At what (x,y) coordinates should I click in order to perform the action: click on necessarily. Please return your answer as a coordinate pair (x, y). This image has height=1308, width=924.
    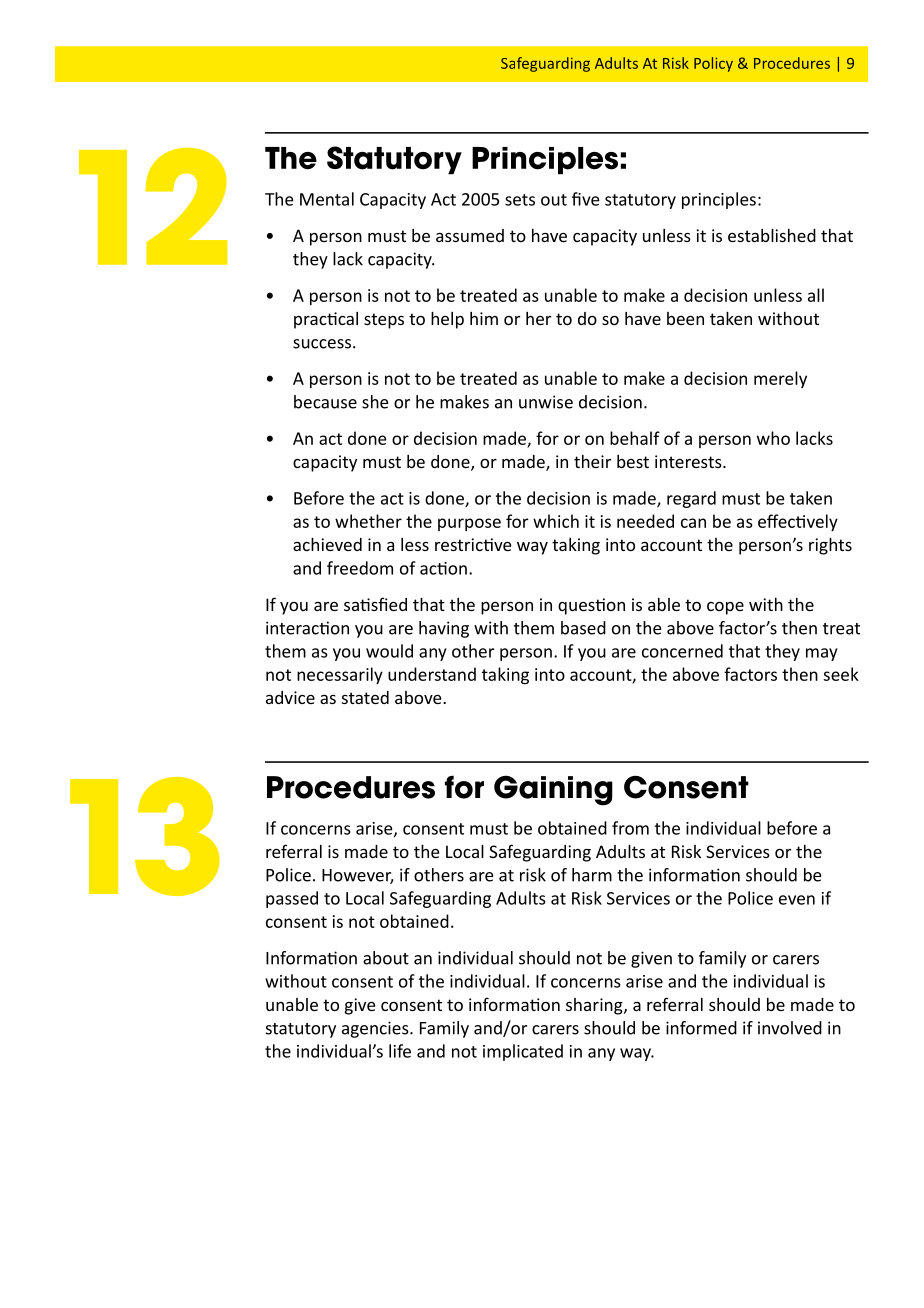
    Looking at the image, I should click on (340, 675).
